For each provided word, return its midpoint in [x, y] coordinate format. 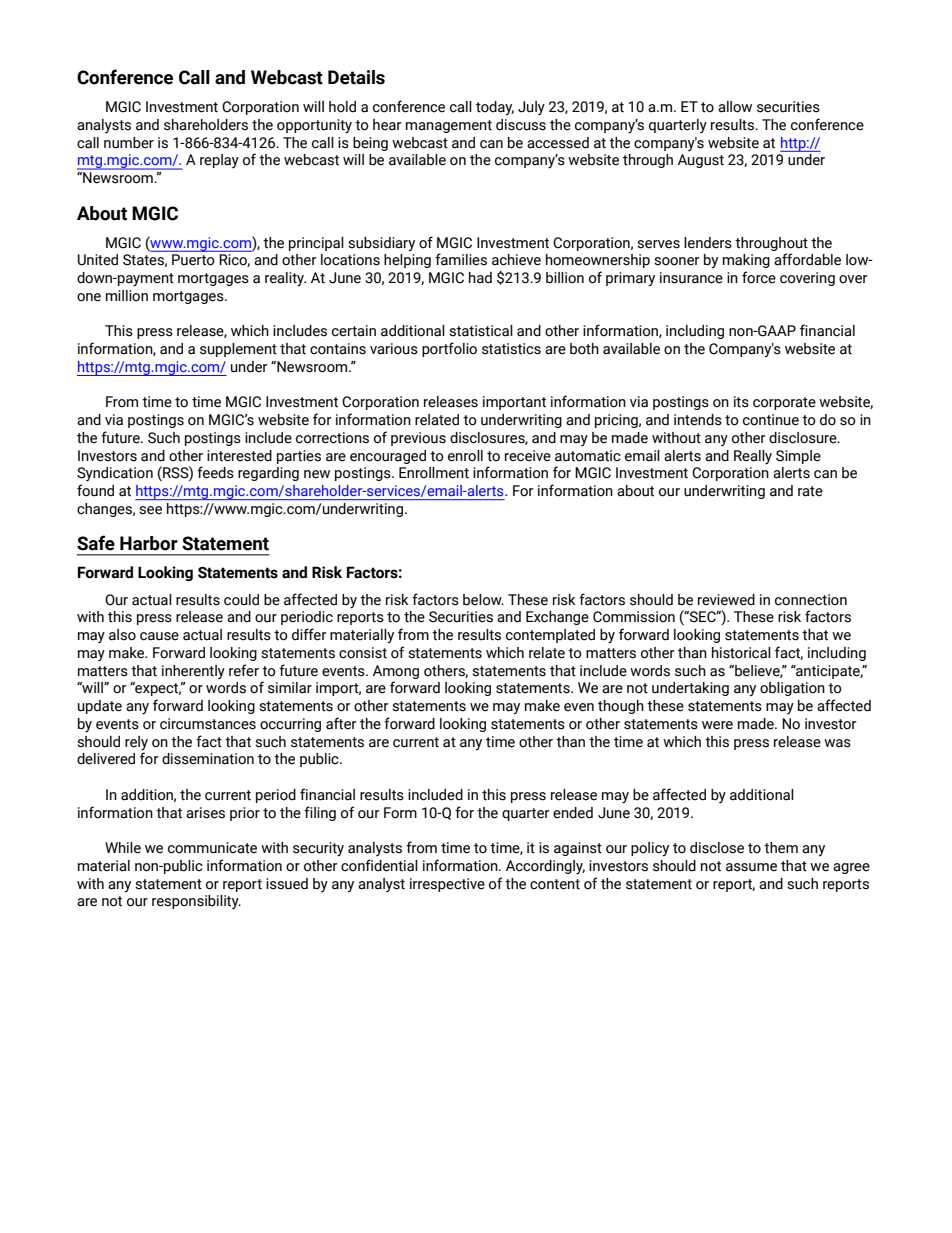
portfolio [449, 349]
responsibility [196, 902]
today [495, 108]
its [741, 402]
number [129, 143]
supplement [238, 350]
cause [159, 636]
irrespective [447, 885]
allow [735, 107]
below [483, 600]
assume [751, 867]
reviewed [726, 600]
